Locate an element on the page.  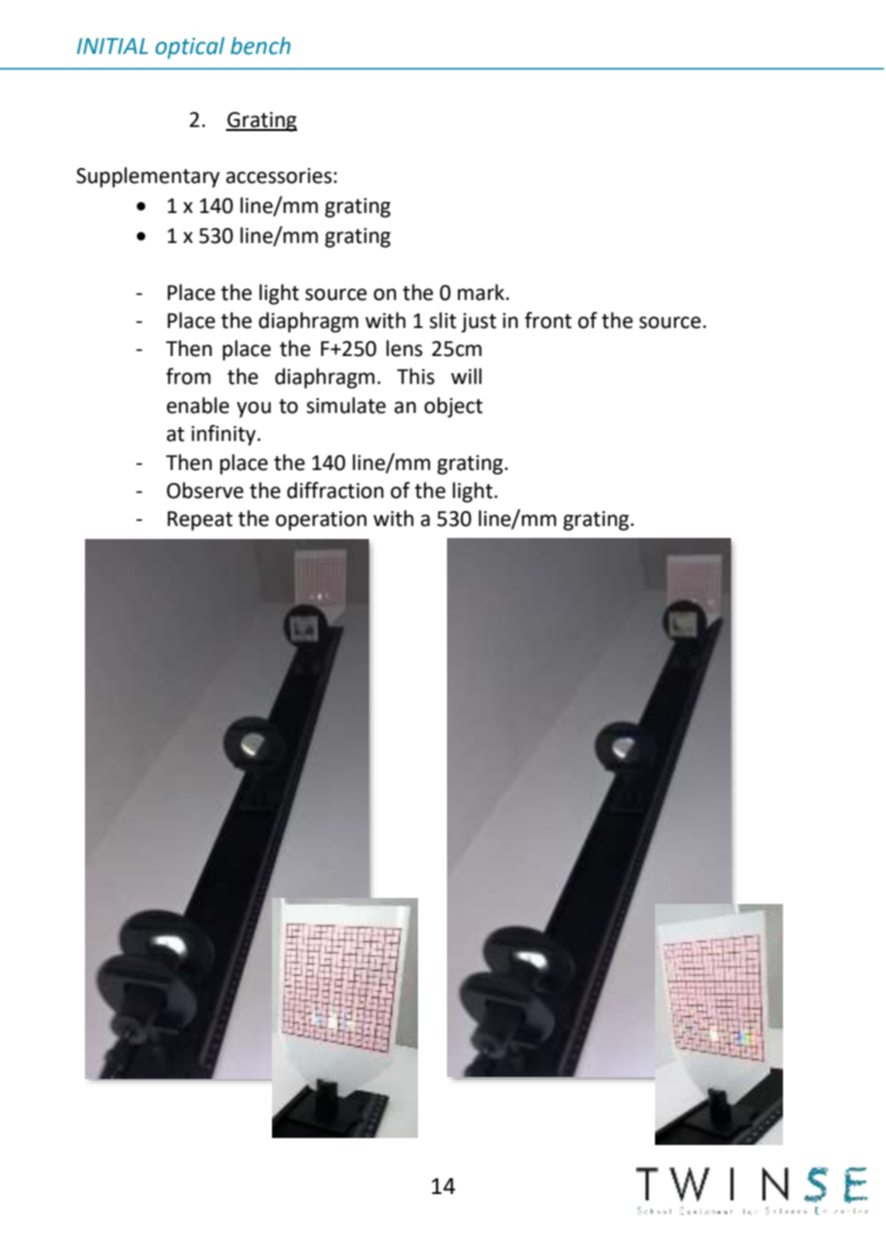
accessories is located at coordinates (279, 176).
